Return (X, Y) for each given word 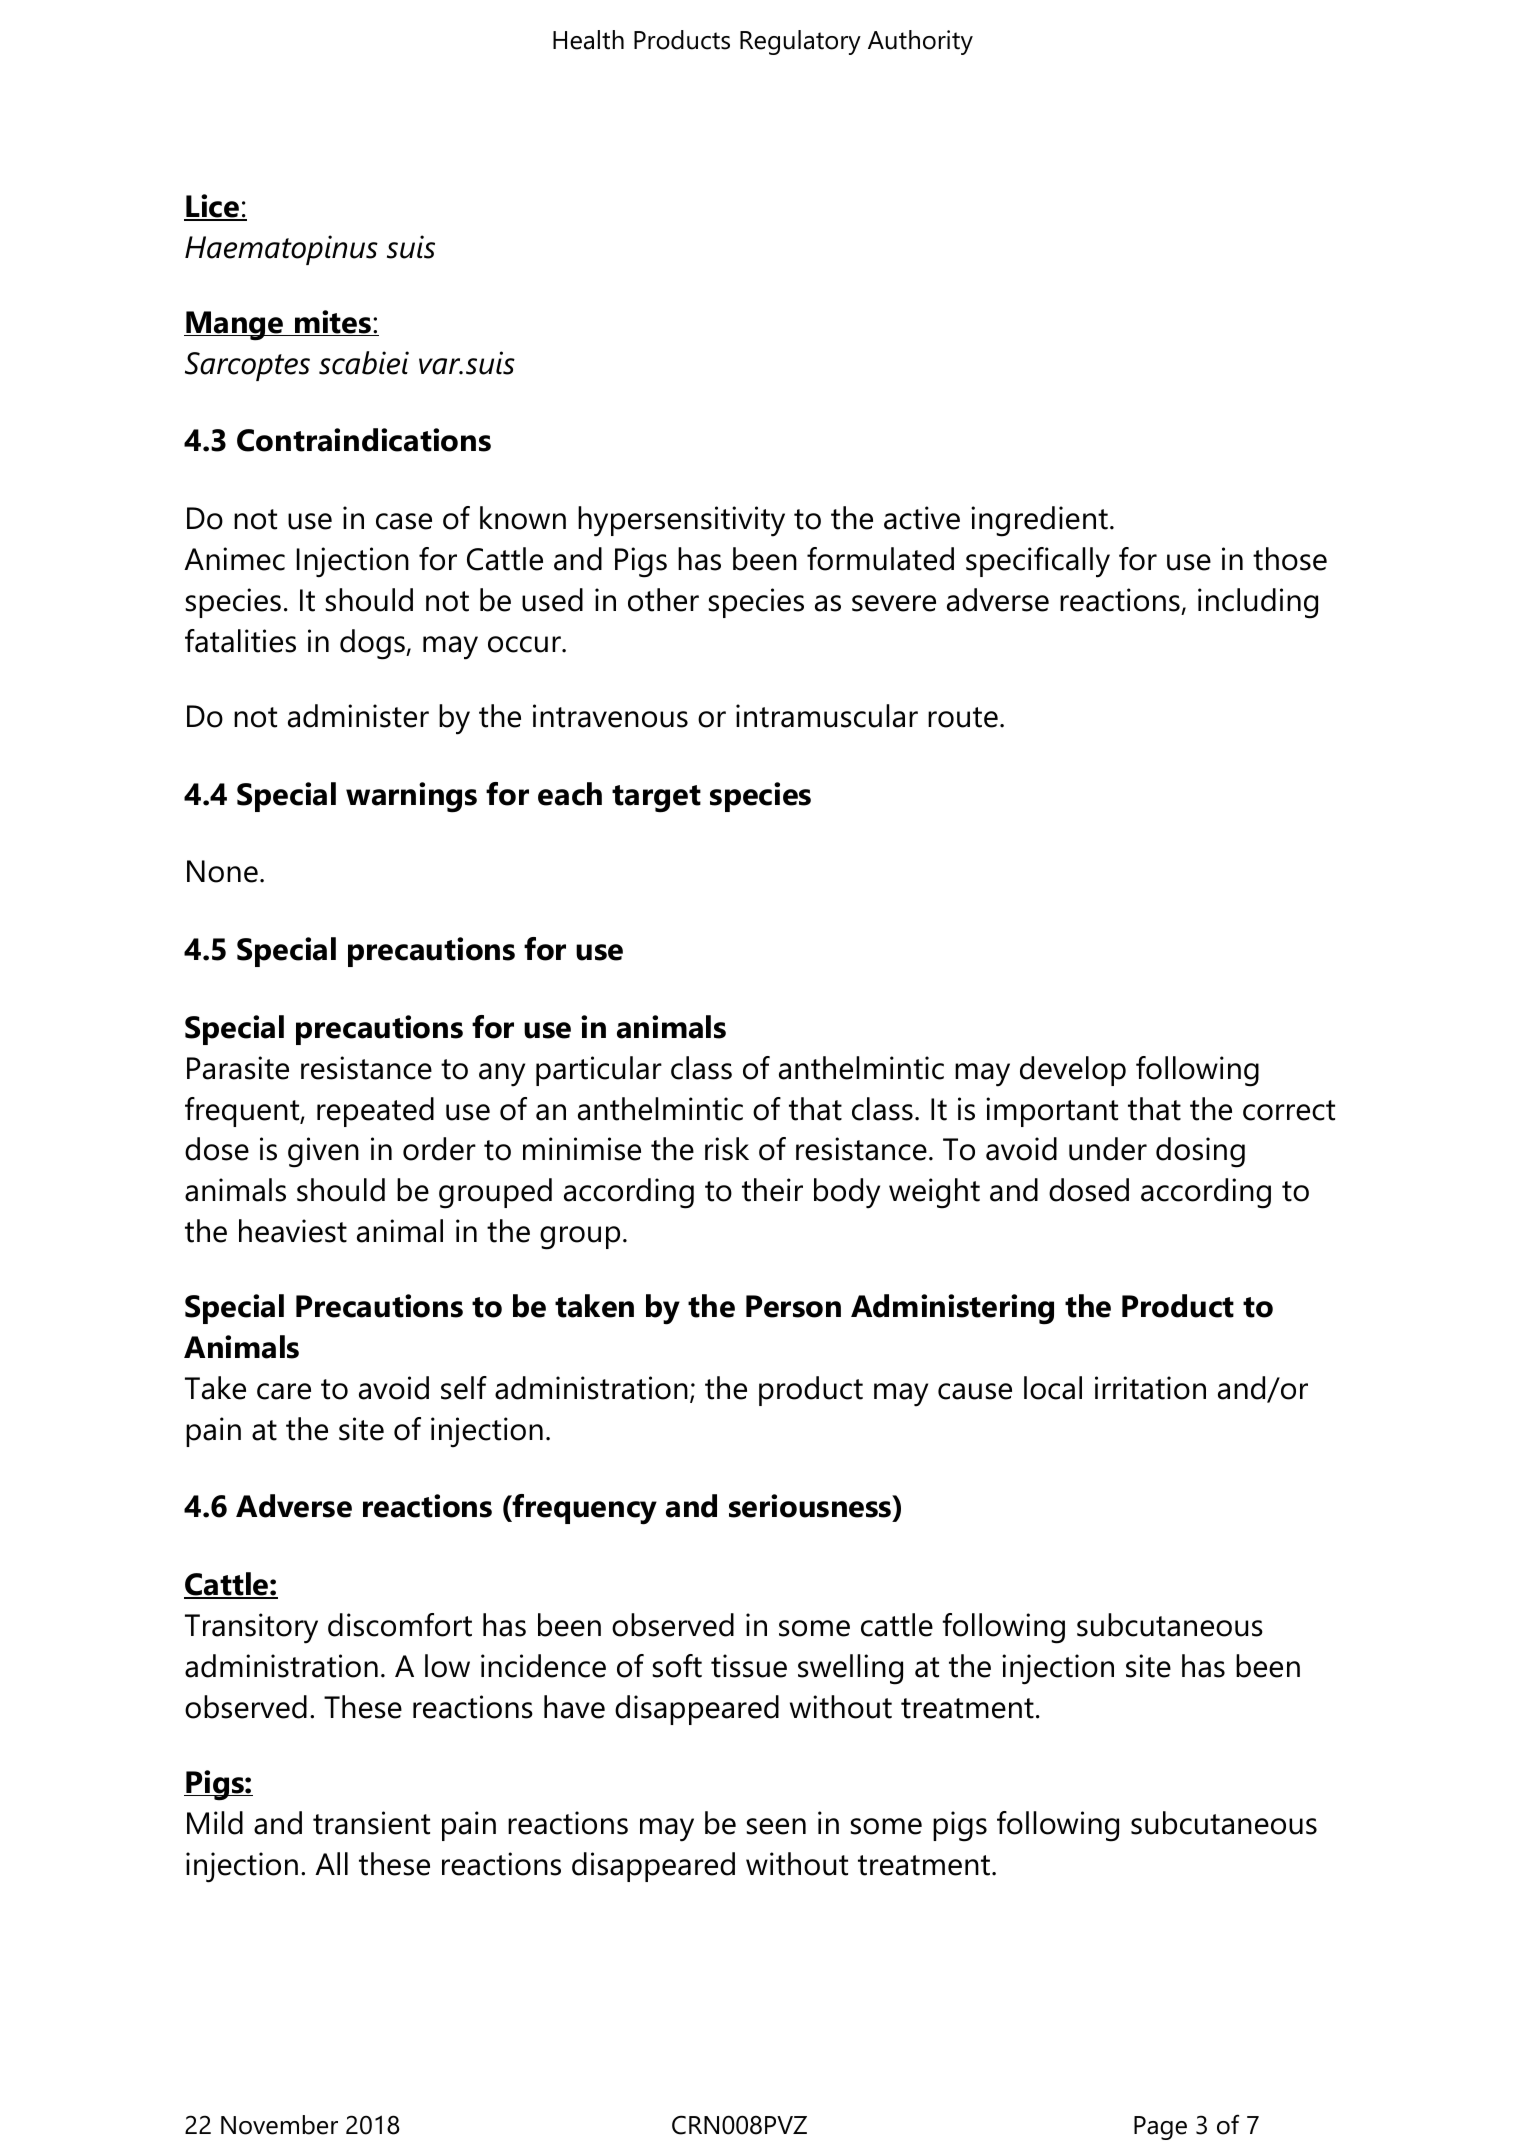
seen (776, 1826)
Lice (213, 207)
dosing (1200, 1152)
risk (727, 1149)
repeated (375, 1112)
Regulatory (800, 42)
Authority (920, 42)
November (279, 2125)
